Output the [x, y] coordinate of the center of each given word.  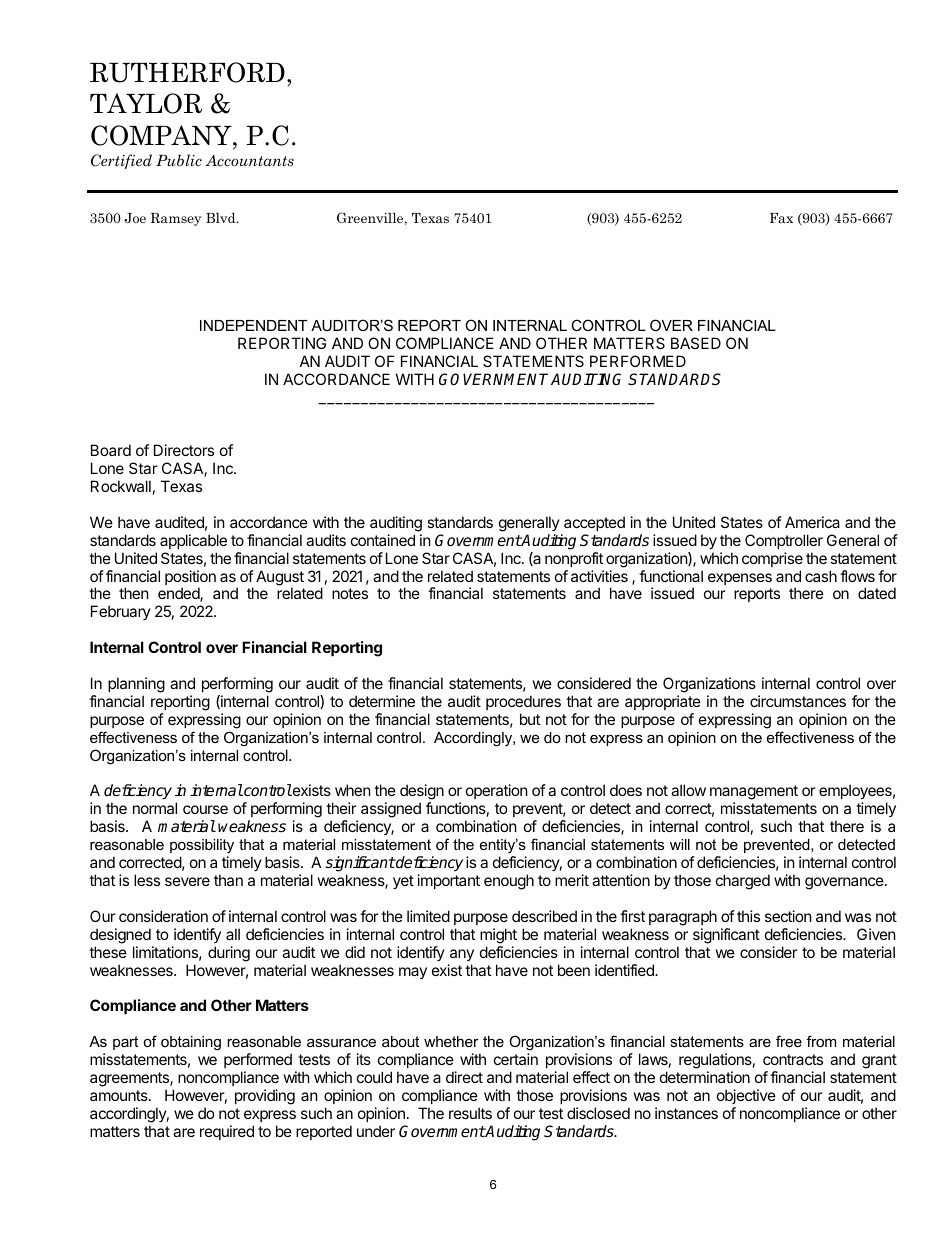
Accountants [249, 161]
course [205, 809]
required [227, 1132]
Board [111, 450]
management [754, 794]
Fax [781, 218]
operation [497, 791]
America [812, 522]
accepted [594, 523]
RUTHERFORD [187, 72]
